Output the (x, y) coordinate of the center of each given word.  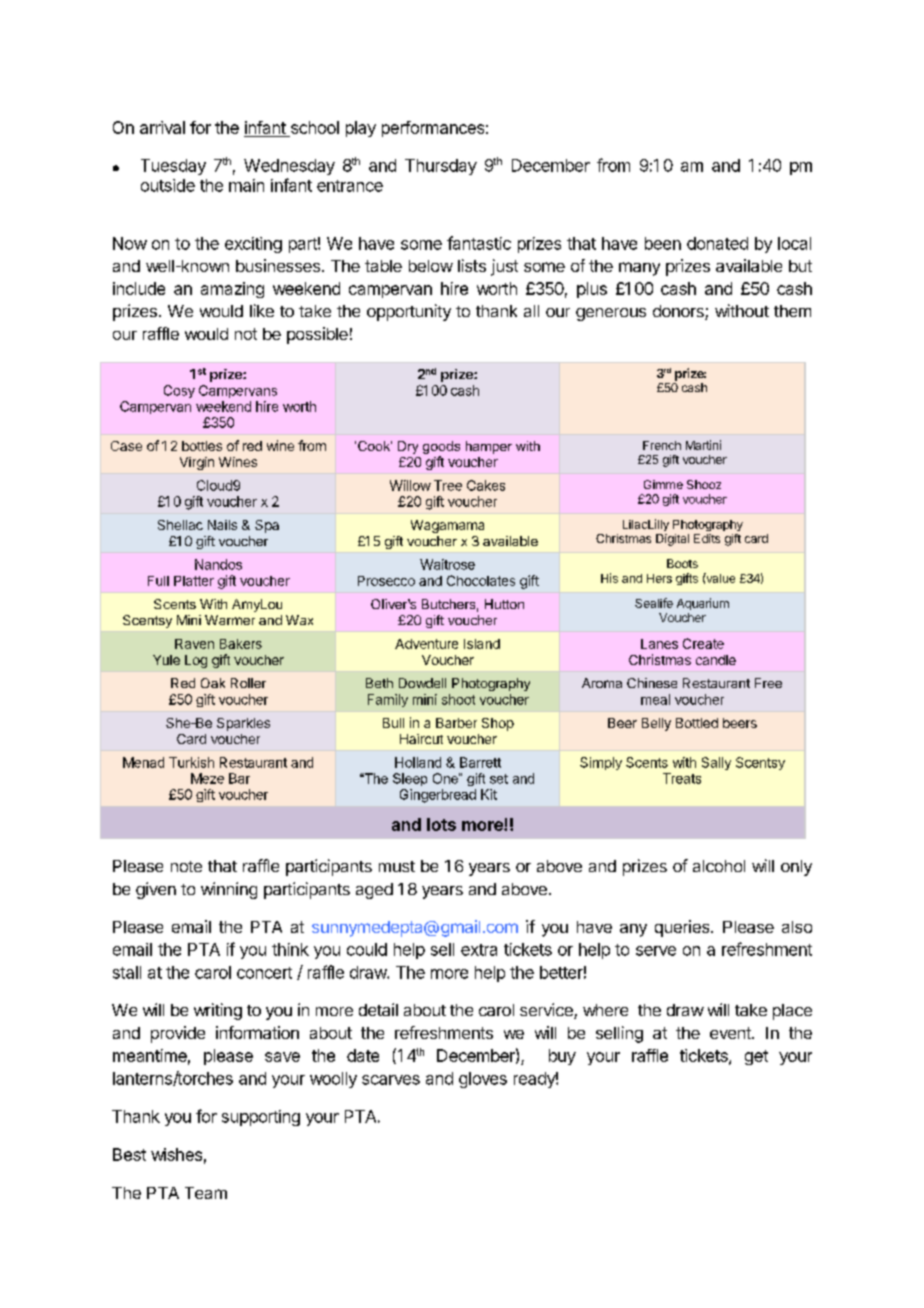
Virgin (197, 463)
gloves (483, 1080)
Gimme (663, 484)
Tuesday (173, 167)
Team (206, 1193)
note (186, 866)
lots (441, 824)
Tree (448, 485)
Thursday (441, 167)
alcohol (719, 866)
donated (717, 243)
